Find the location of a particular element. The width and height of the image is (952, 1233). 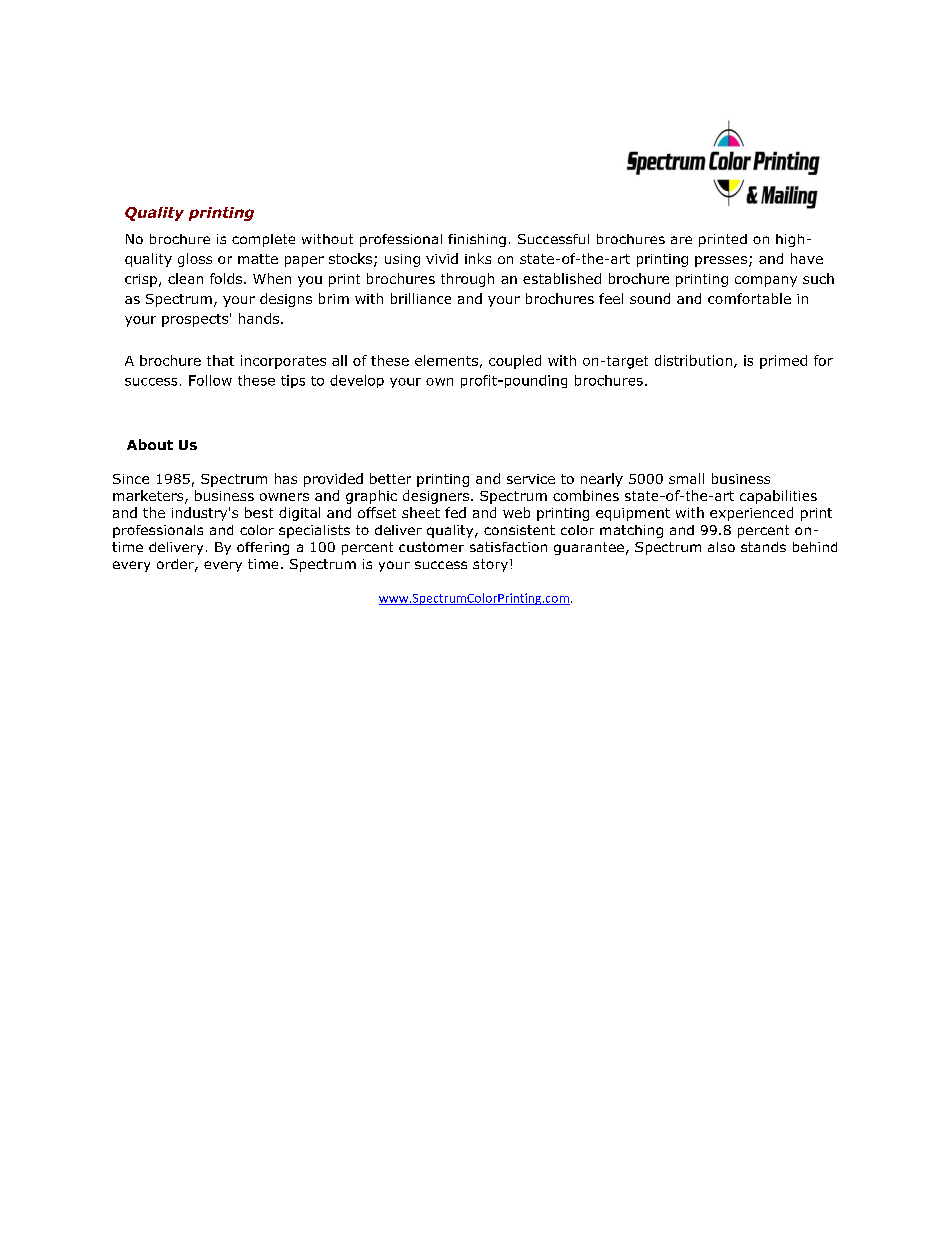

comfortable is located at coordinates (749, 298).
